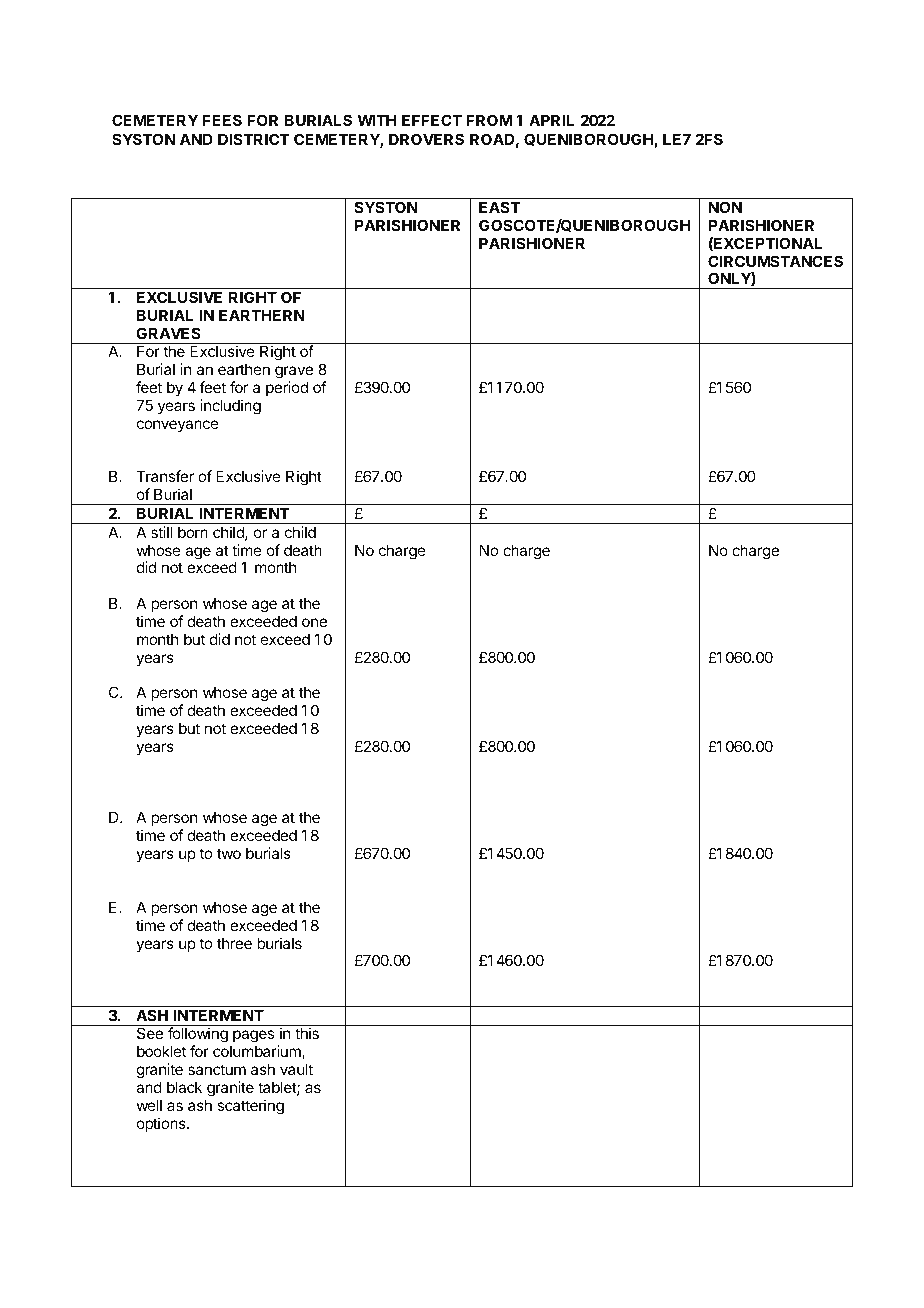  Describe the element at coordinates (250, 1107) in the screenshot. I see `scattering` at that location.
